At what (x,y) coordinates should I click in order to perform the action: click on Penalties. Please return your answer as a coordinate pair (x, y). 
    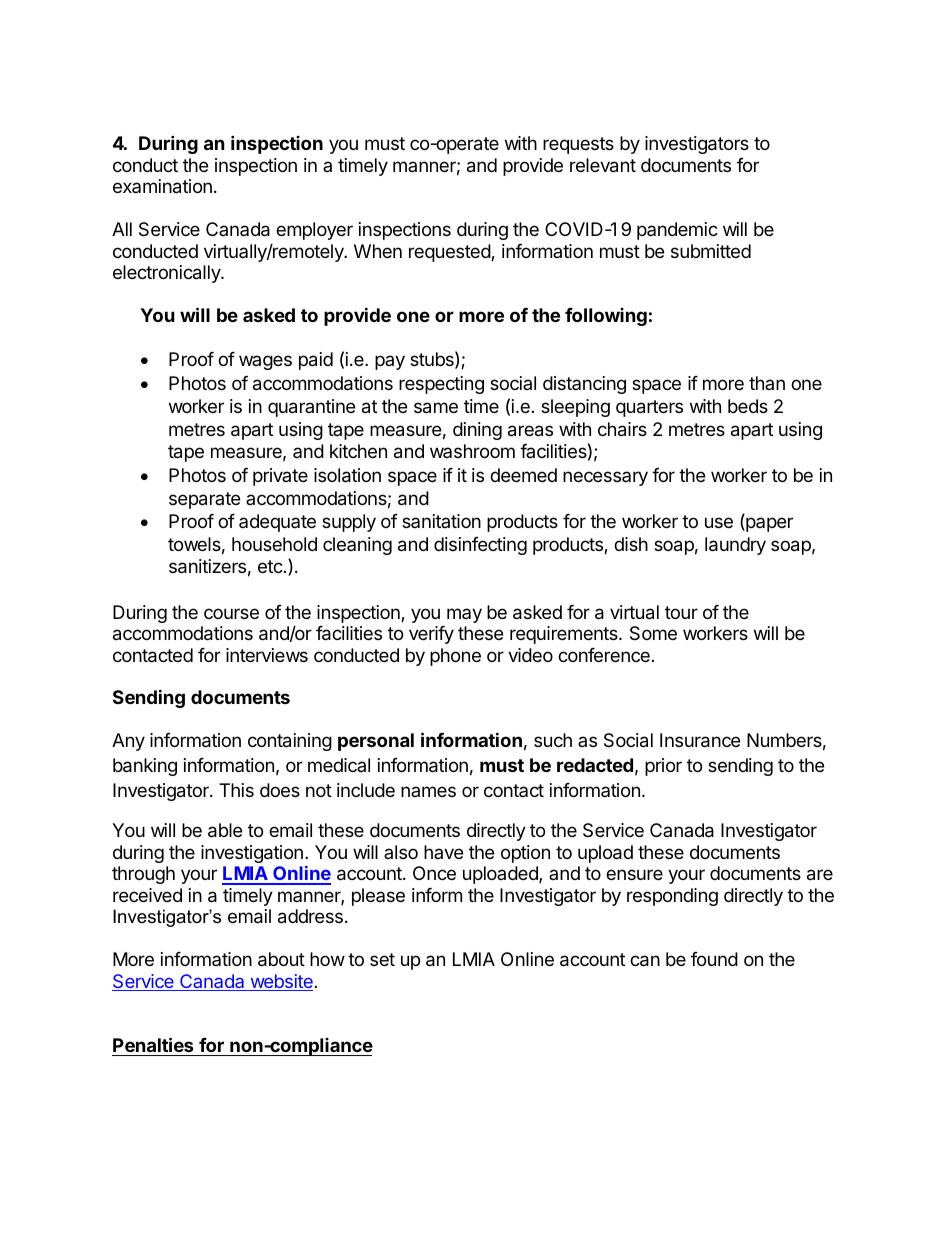
    Looking at the image, I should click on (153, 1044).
